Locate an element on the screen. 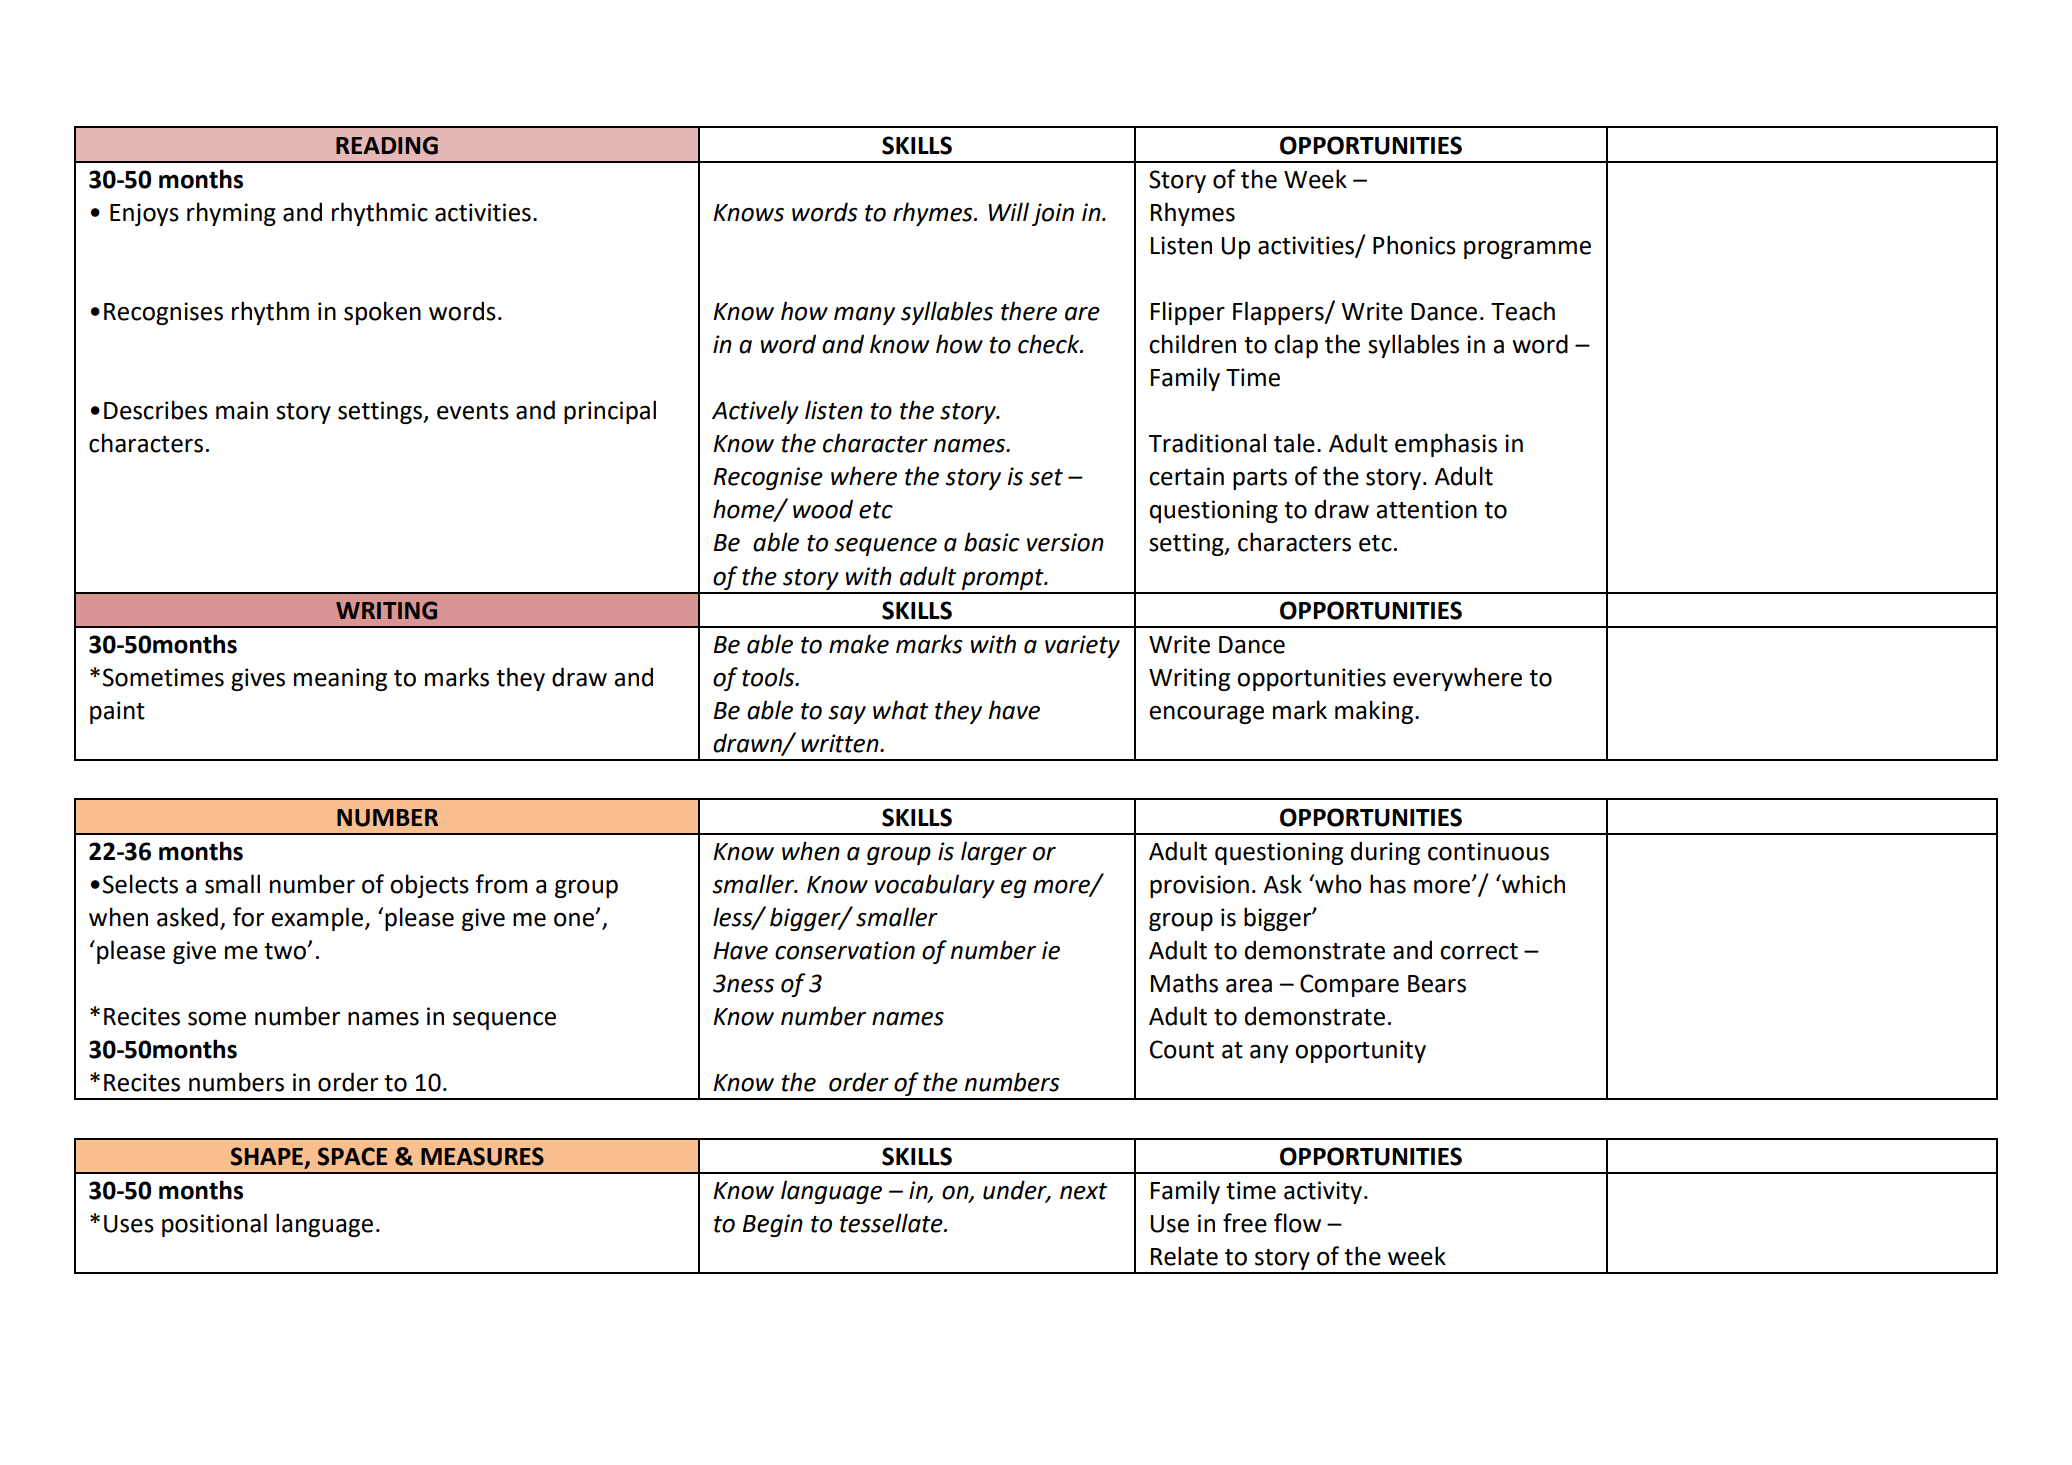 The height and width of the screenshot is (1465, 2072). Phonics is located at coordinates (1414, 245).
